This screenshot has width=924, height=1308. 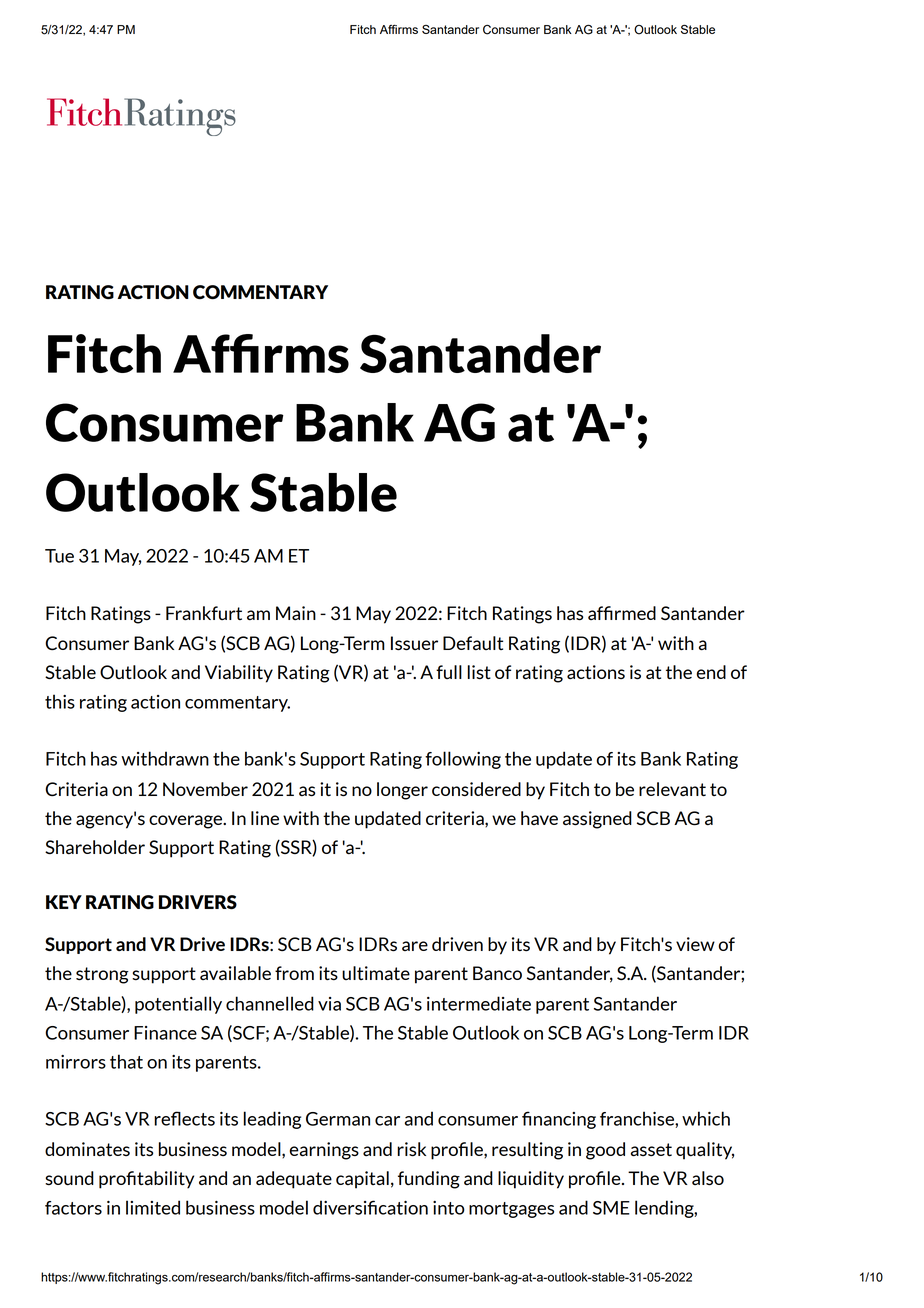 I want to click on strong, so click(x=102, y=975).
